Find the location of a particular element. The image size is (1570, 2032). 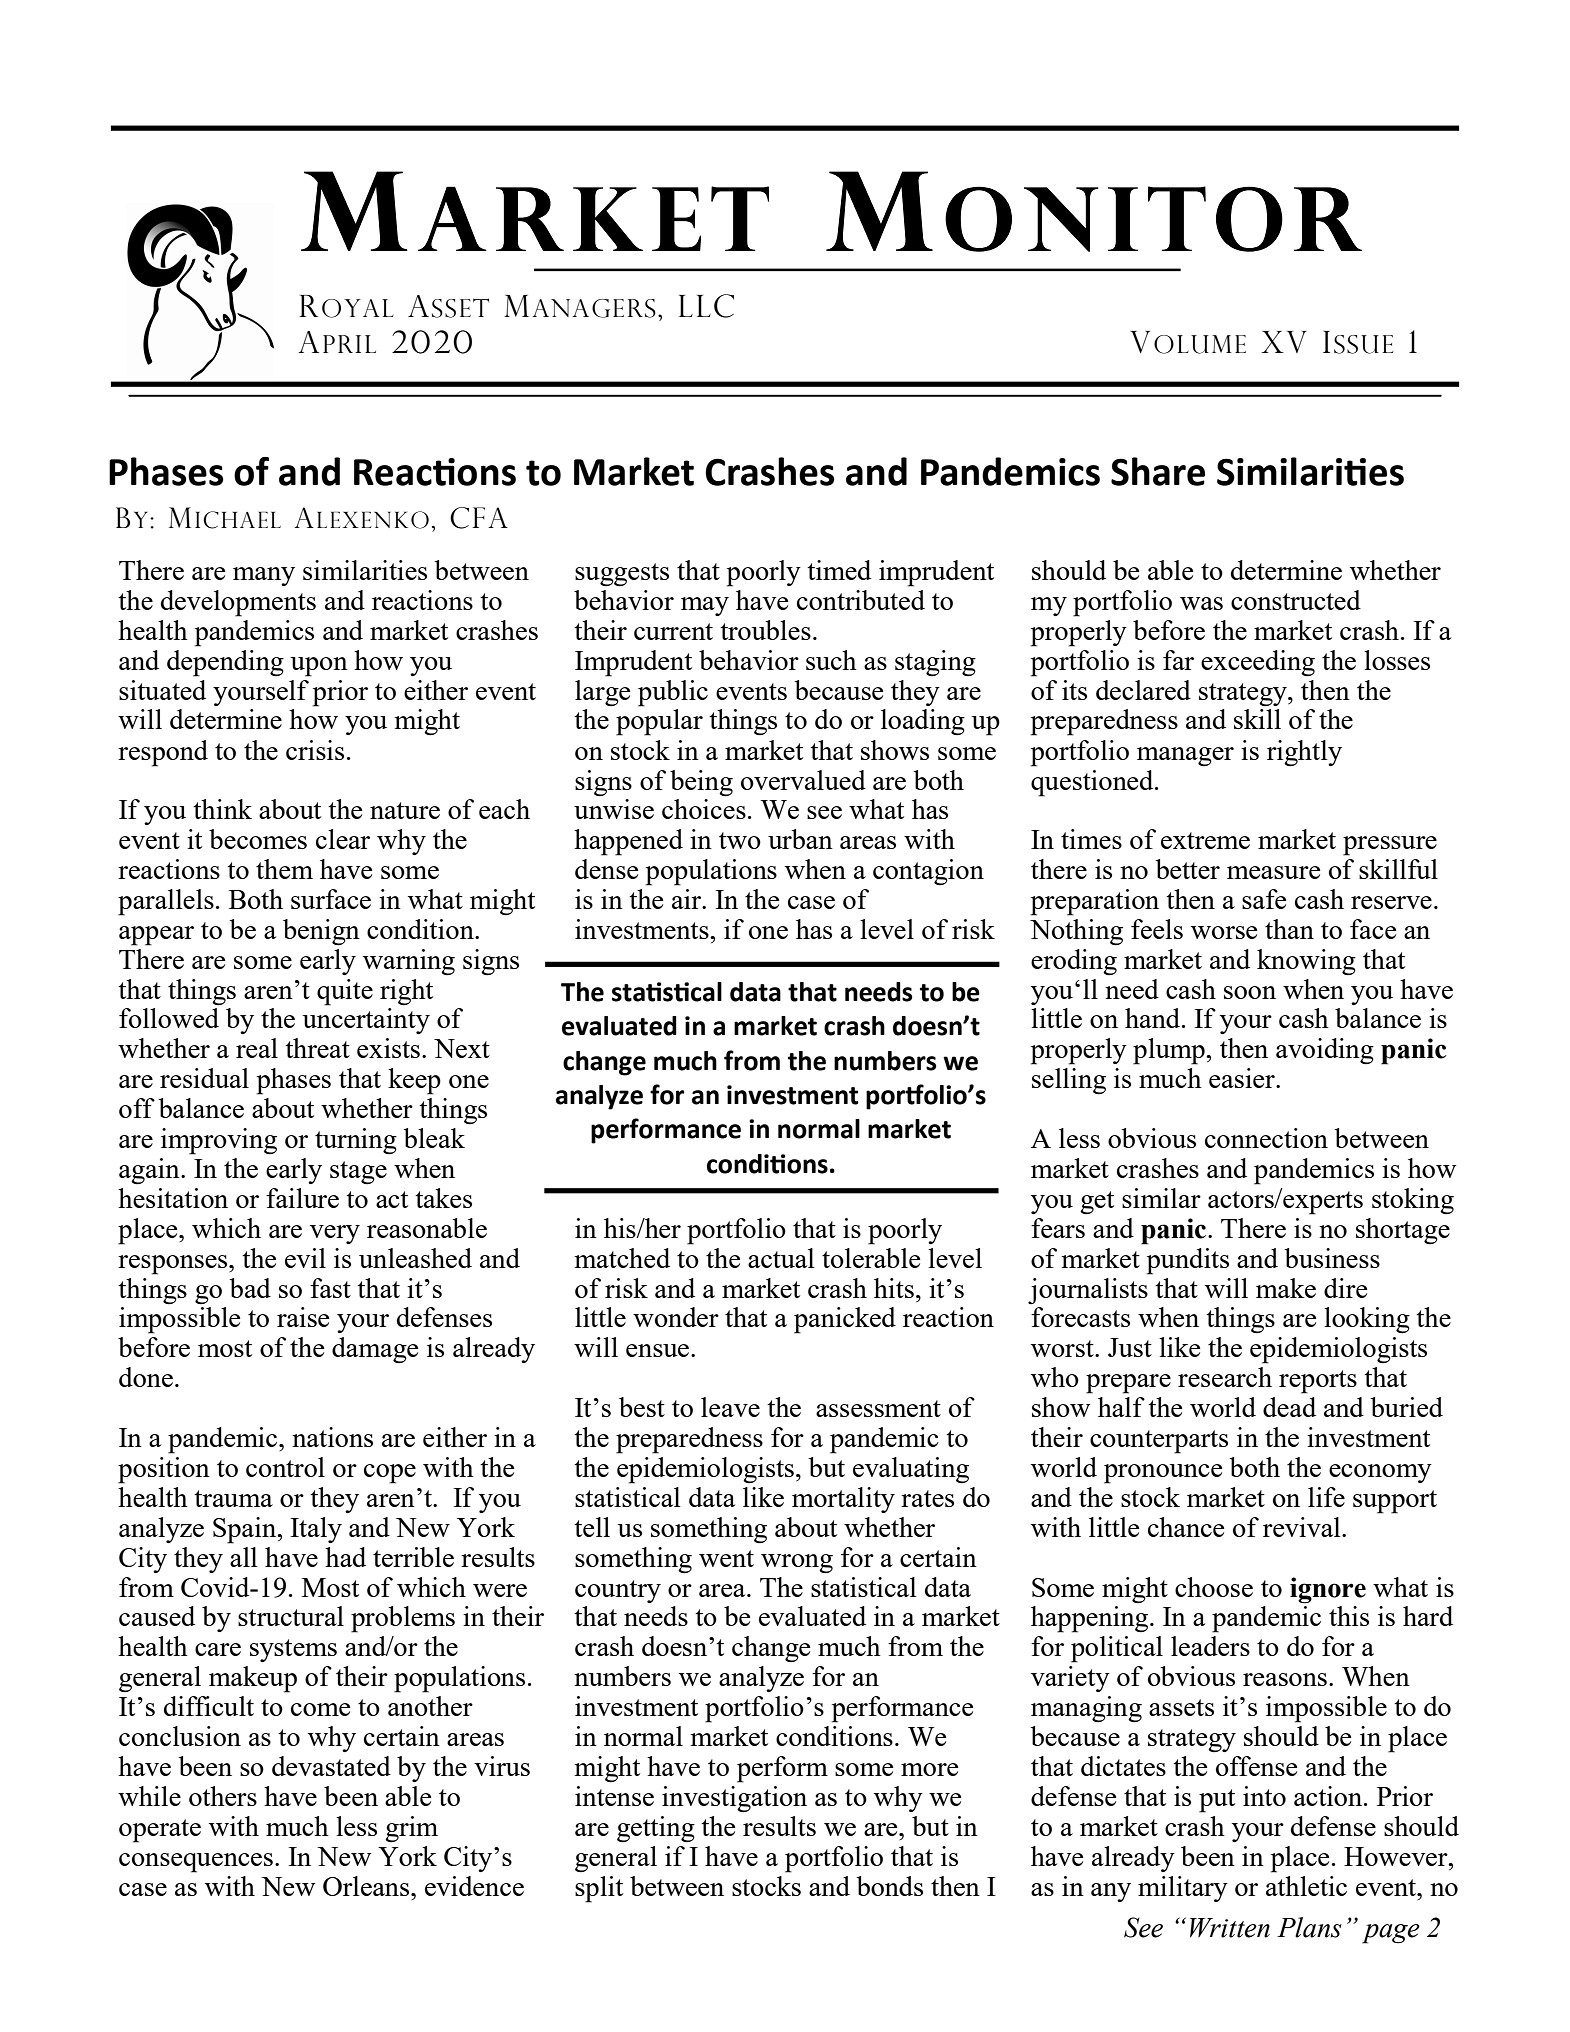

Italy is located at coordinates (316, 1530).
